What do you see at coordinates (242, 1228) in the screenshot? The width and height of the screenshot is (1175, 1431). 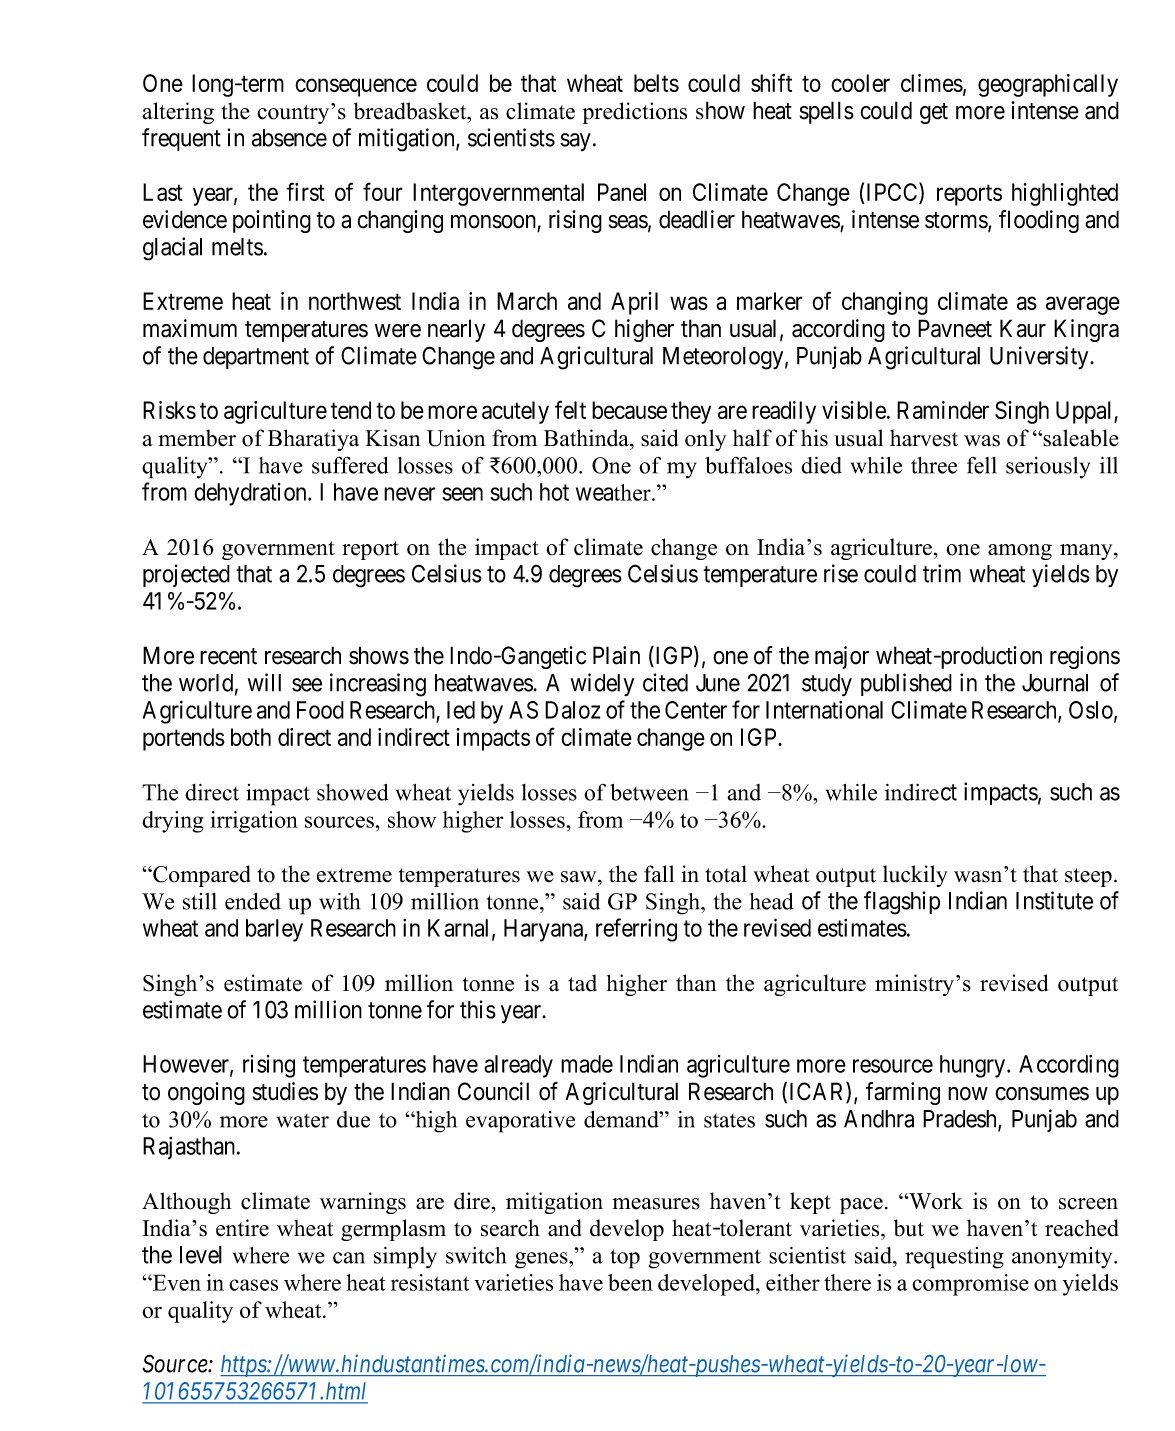 I see `entire` at bounding box center [242, 1228].
